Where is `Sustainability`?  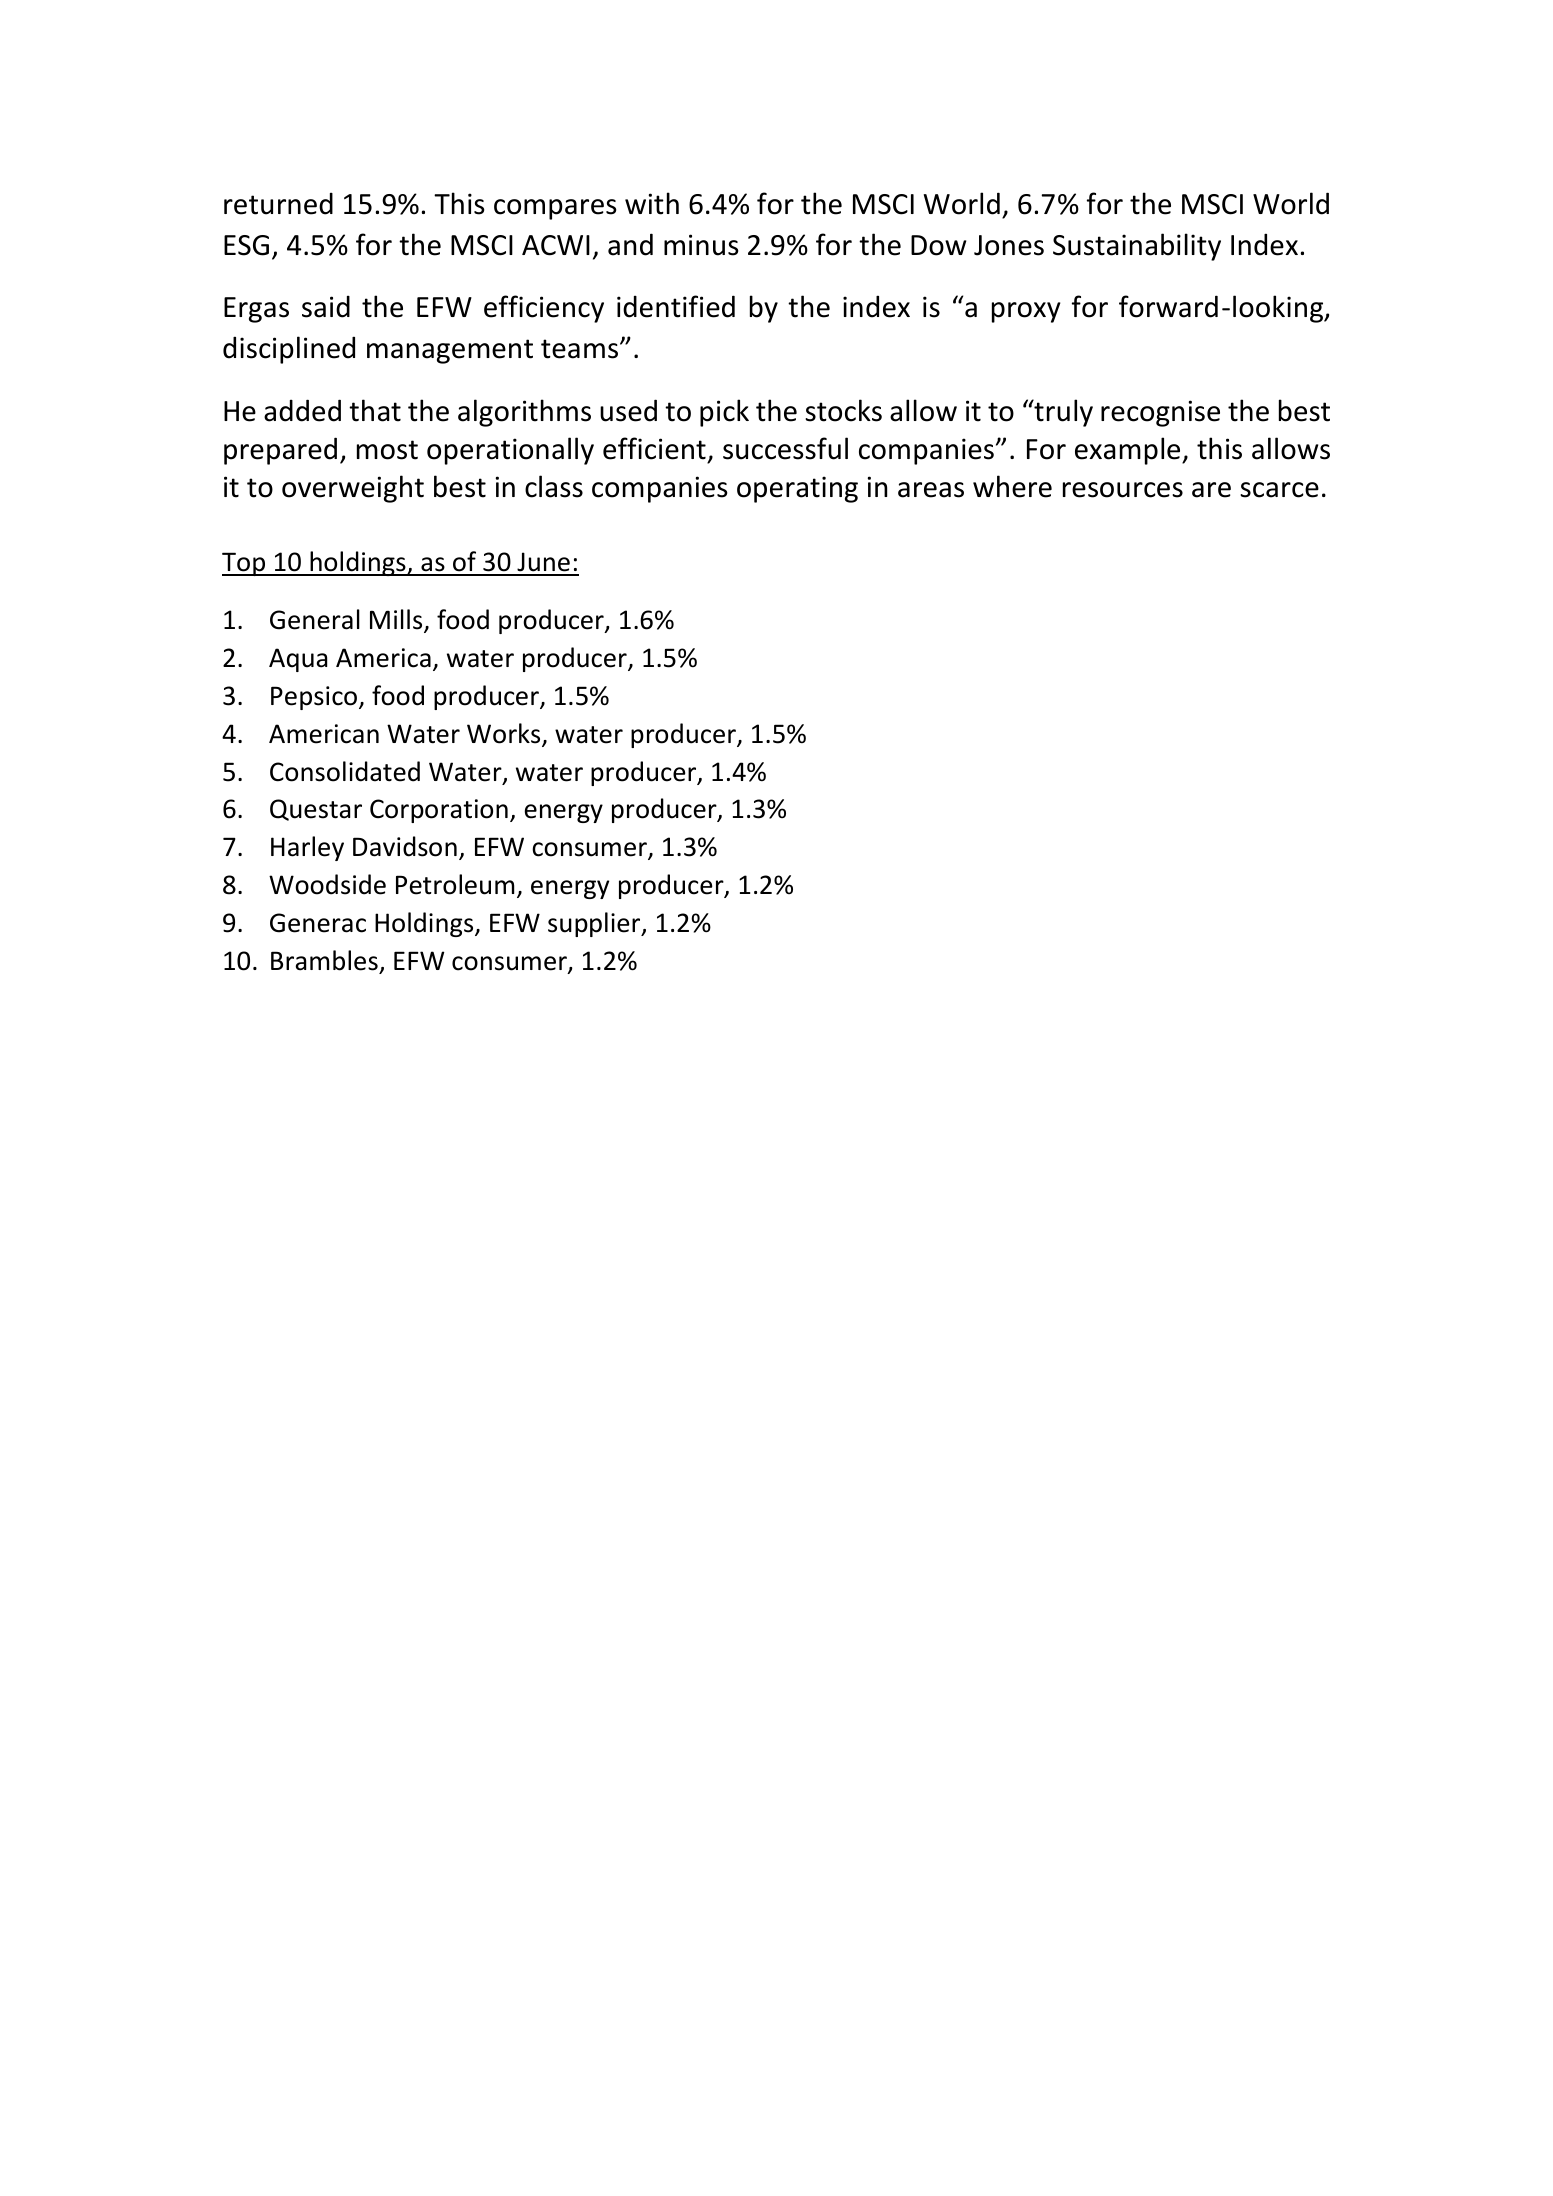
Sustainability is located at coordinates (1137, 247).
